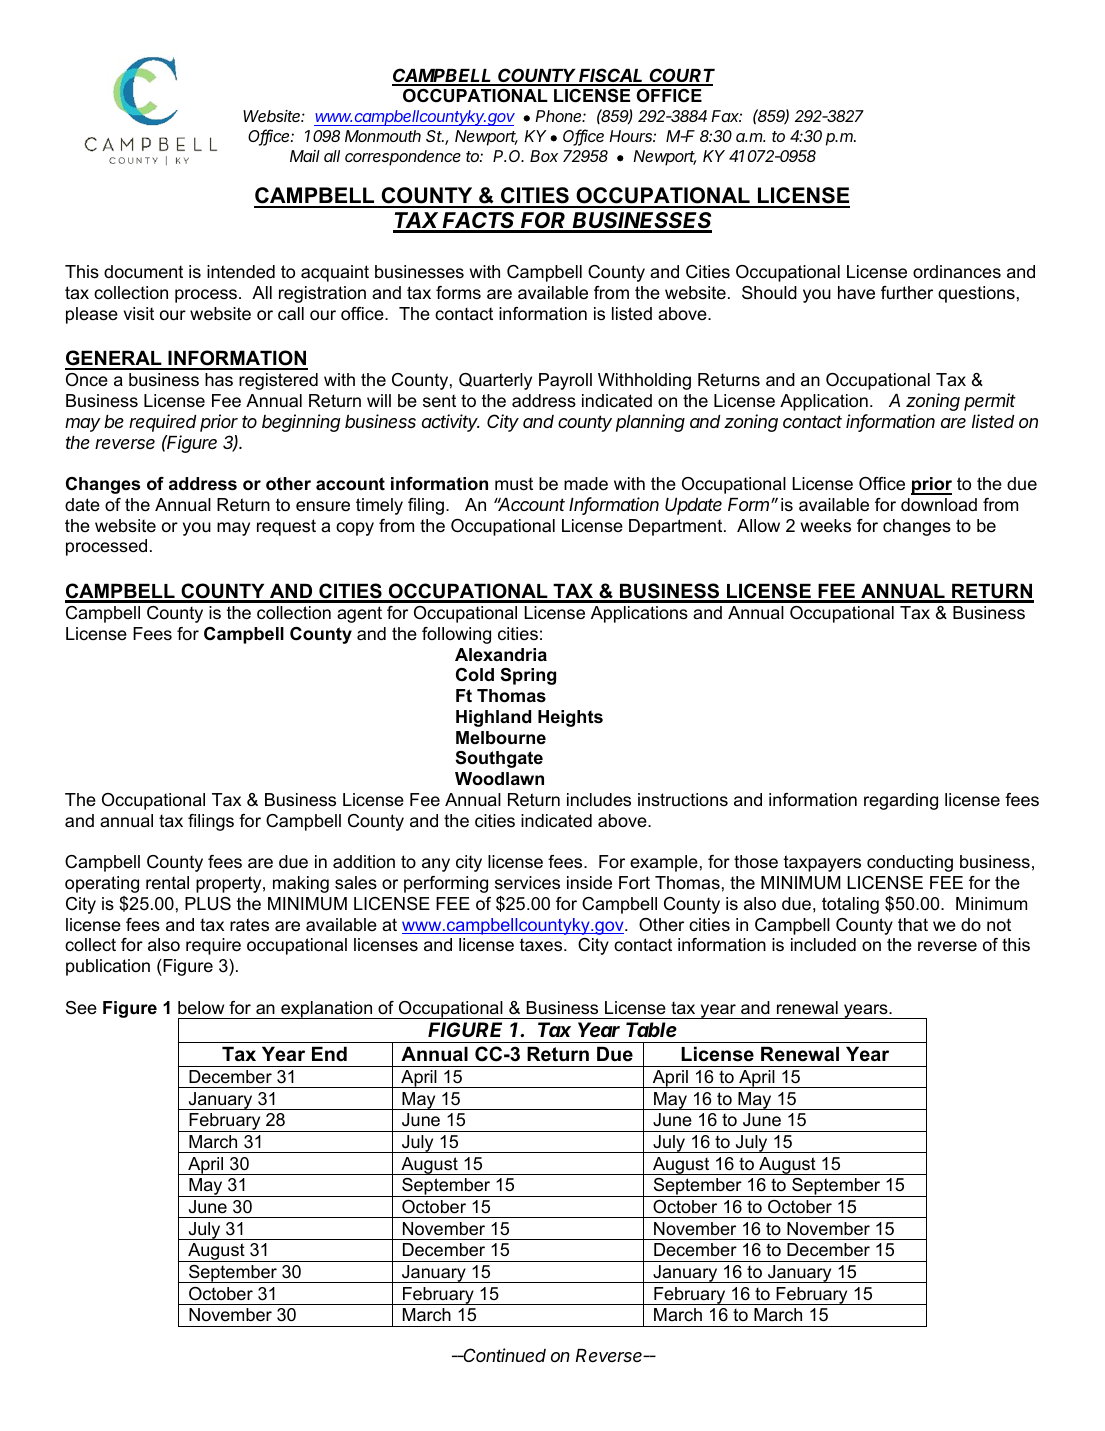 This image has width=1105, height=1431. Describe the element at coordinates (901, 801) in the image. I see `regarding` at that location.
